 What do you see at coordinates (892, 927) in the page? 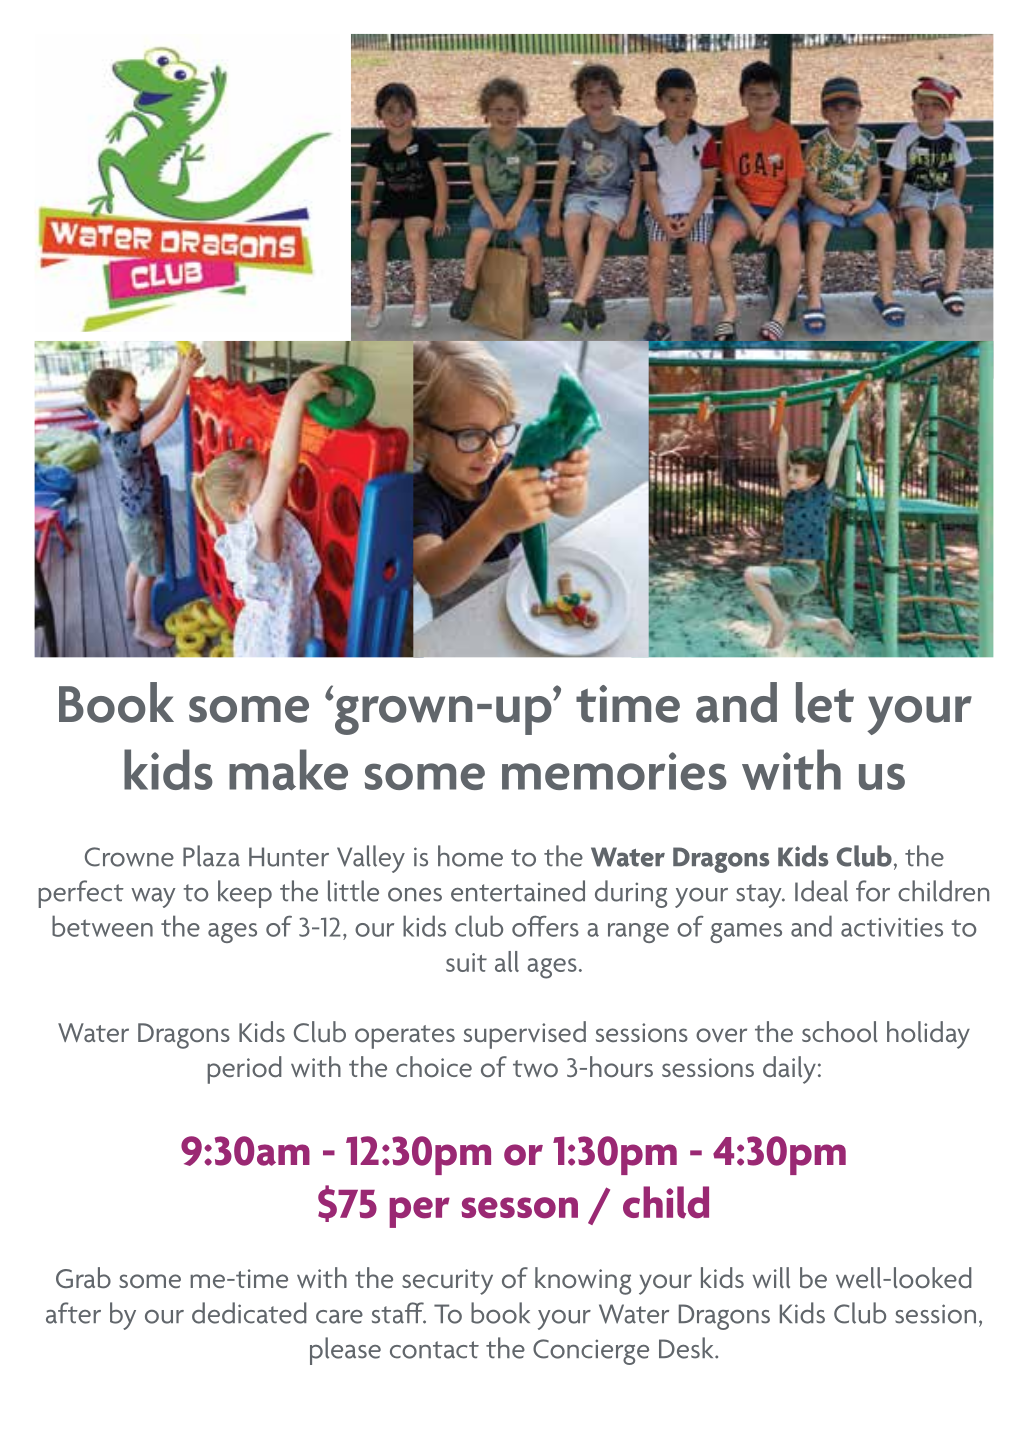
I see `activities` at bounding box center [892, 927].
